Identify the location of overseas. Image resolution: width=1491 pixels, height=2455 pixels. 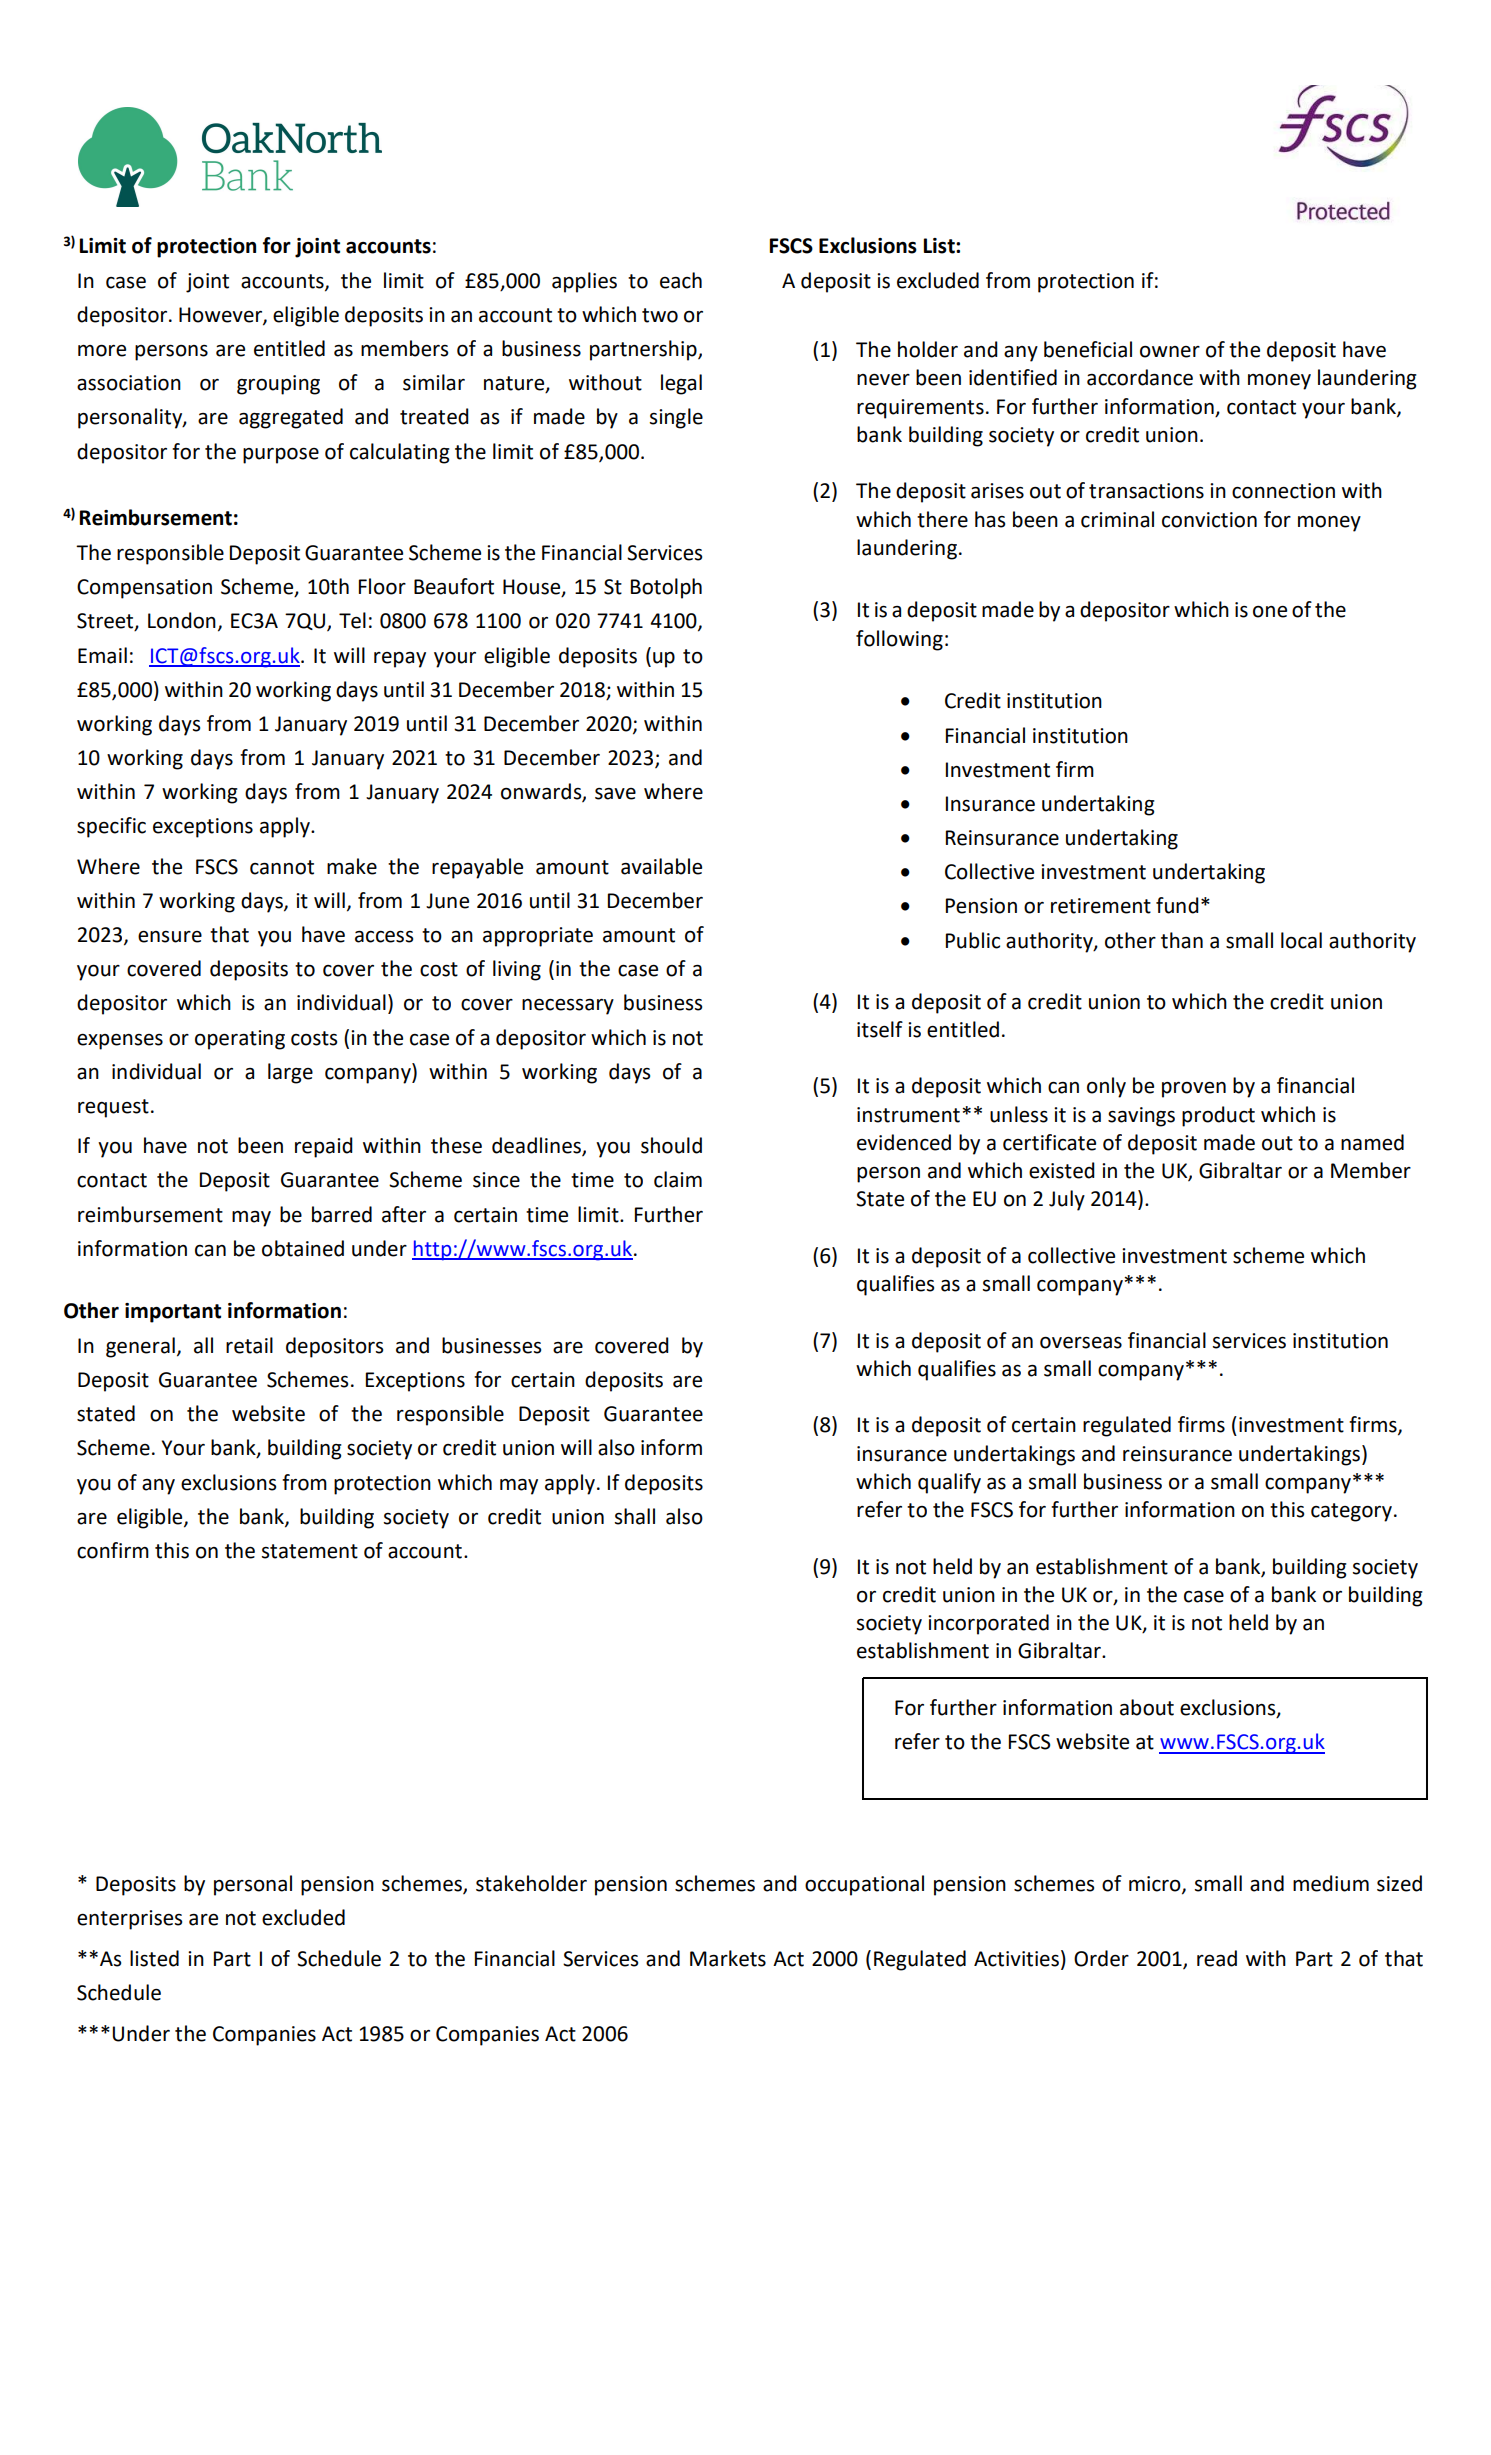
(1081, 1343).
